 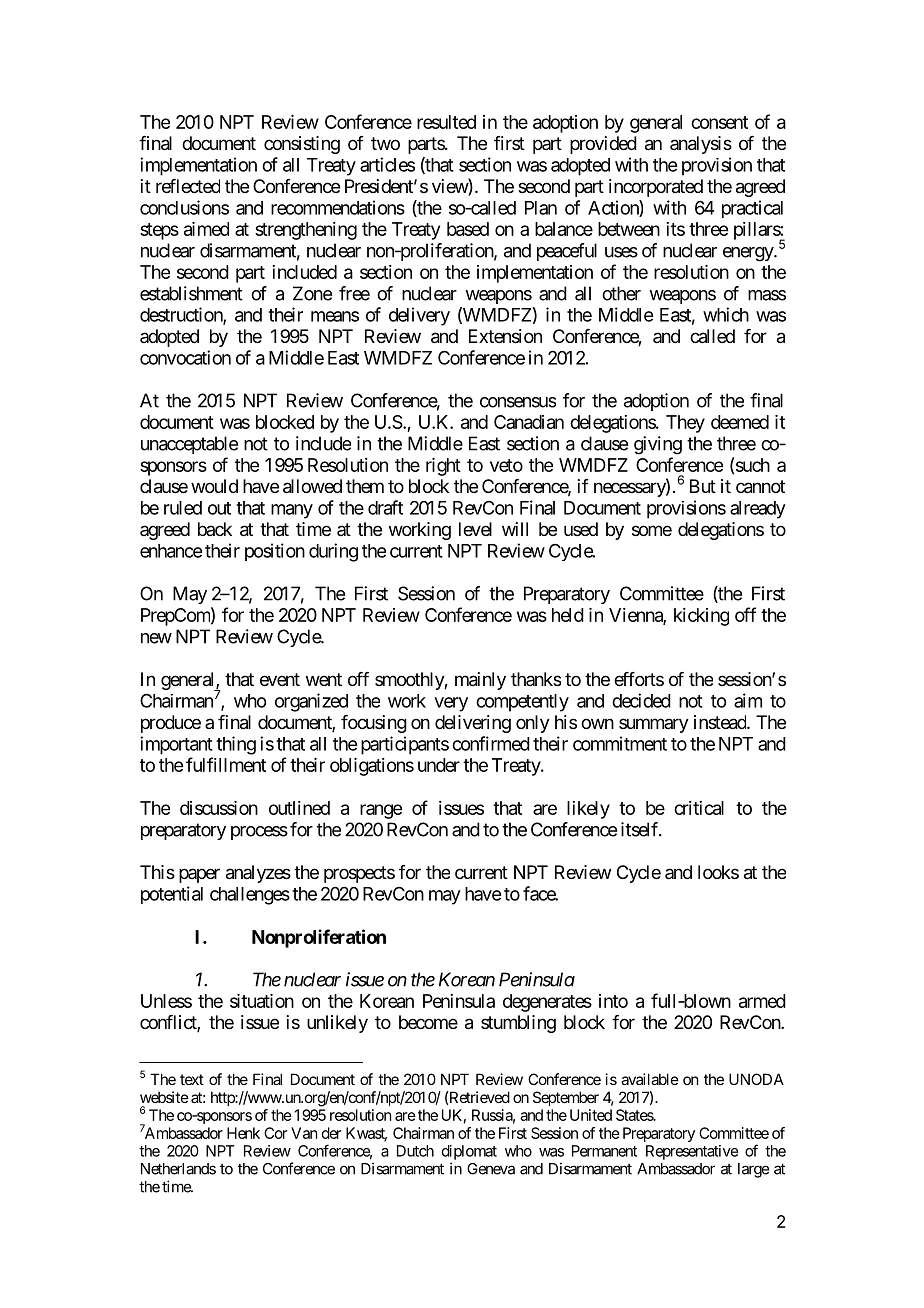 What do you see at coordinates (699, 808) in the screenshot?
I see `critical` at bounding box center [699, 808].
